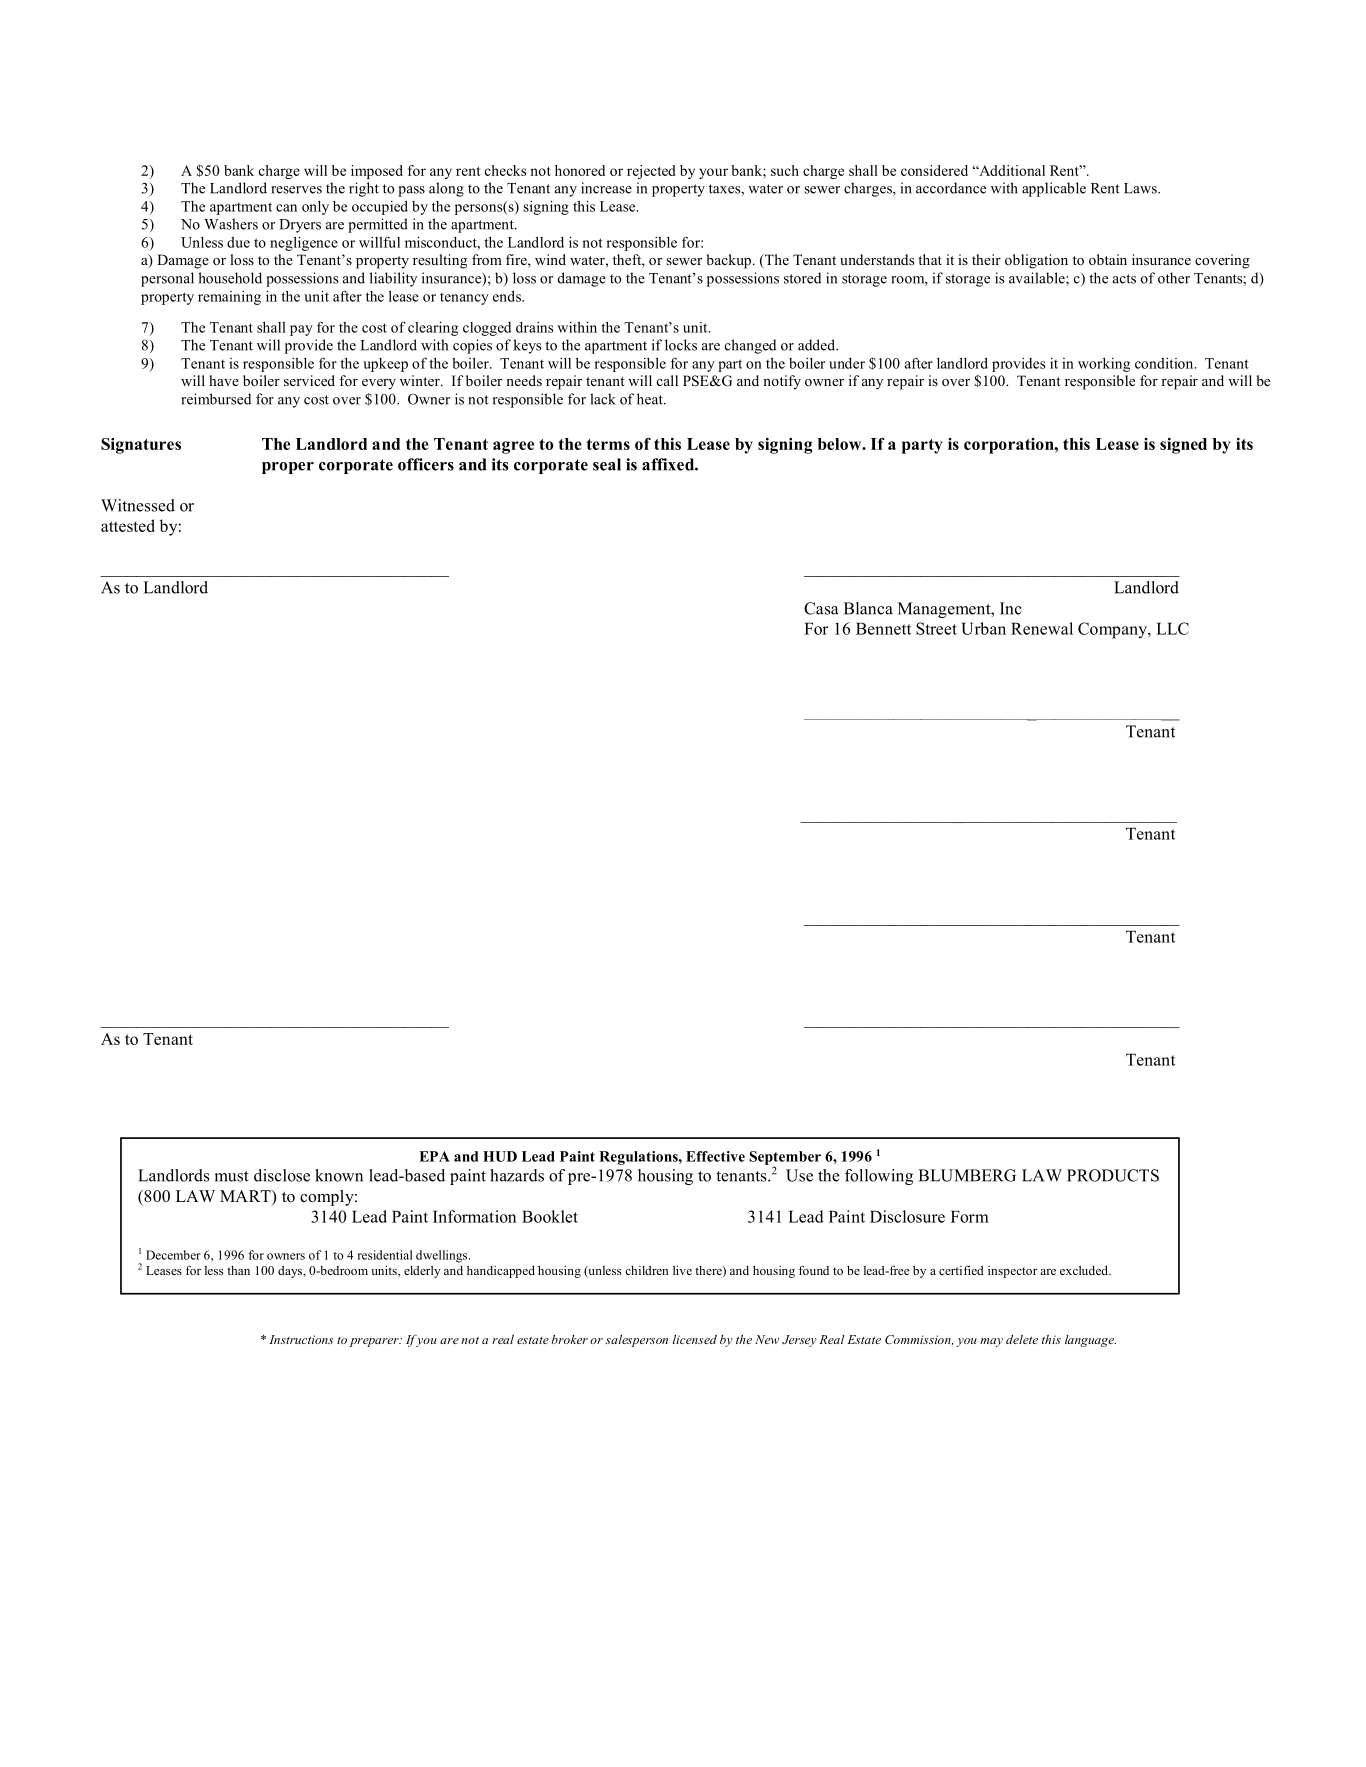  Describe the element at coordinates (1042, 628) in the image. I see `Renewal` at that location.
